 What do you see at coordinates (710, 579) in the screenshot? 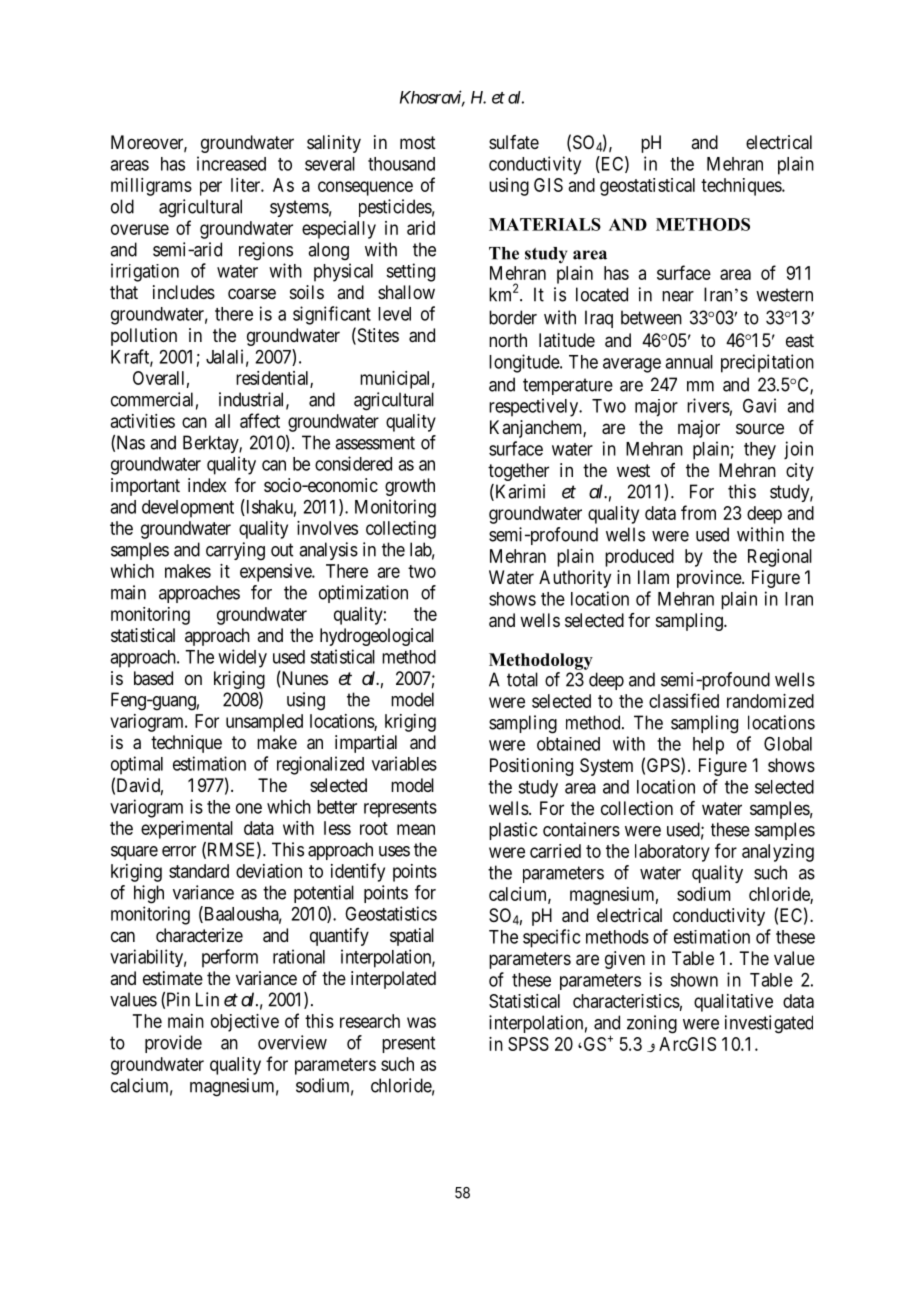
I see `province` at bounding box center [710, 579].
